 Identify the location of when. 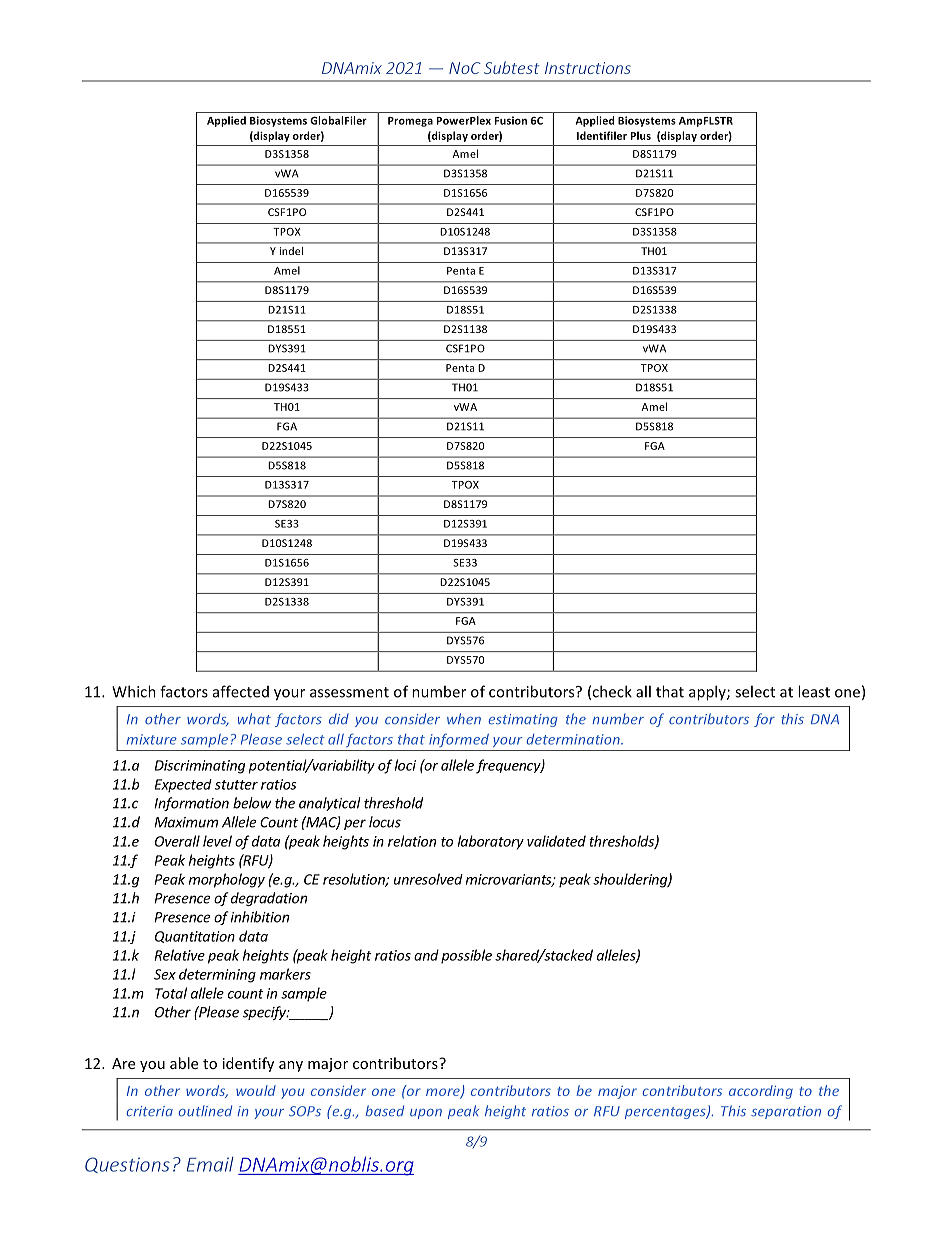
(464, 719).
